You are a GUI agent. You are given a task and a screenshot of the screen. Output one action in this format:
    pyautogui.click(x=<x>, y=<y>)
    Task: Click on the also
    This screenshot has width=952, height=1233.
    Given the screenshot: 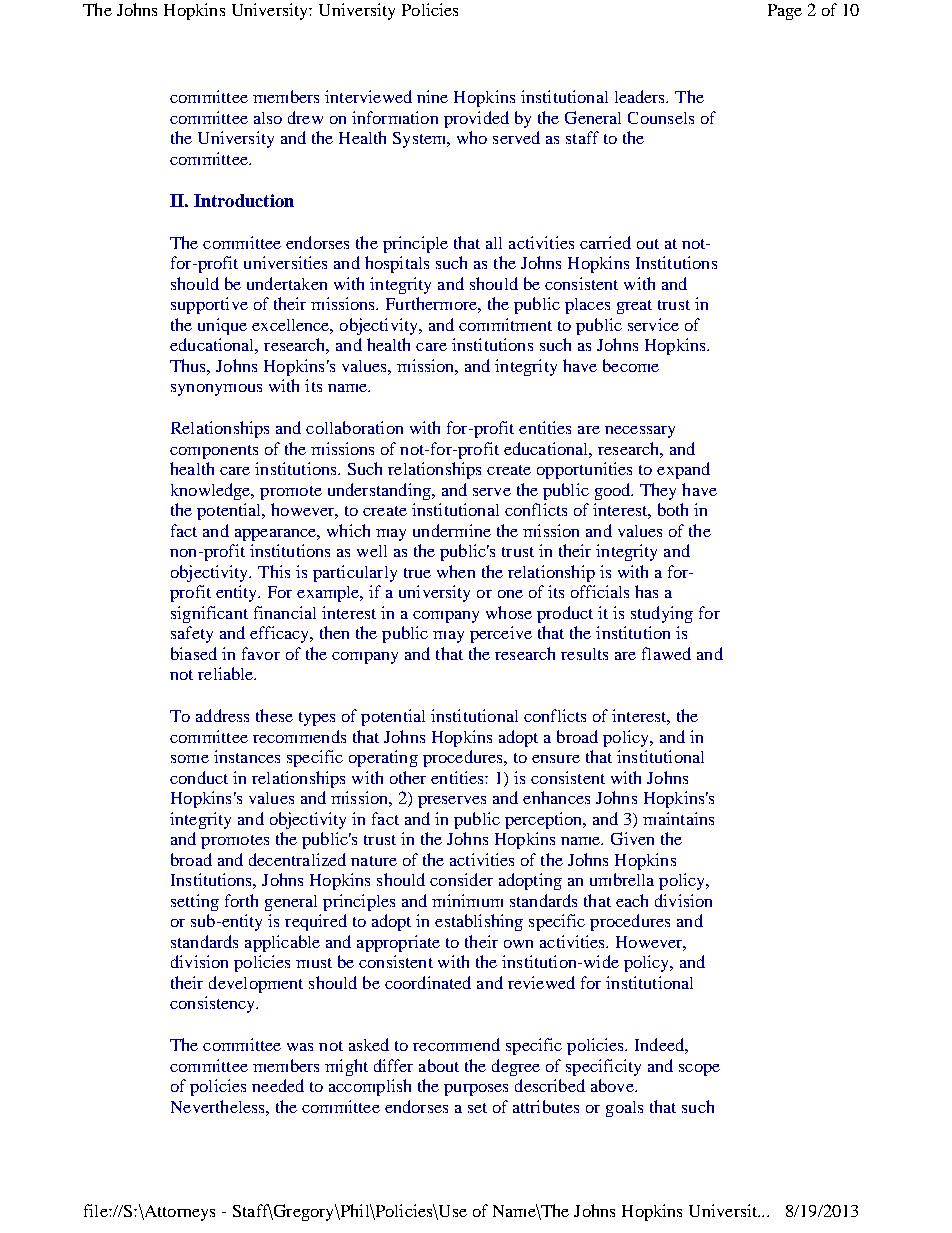 What is the action you would take?
    pyautogui.click(x=268, y=118)
